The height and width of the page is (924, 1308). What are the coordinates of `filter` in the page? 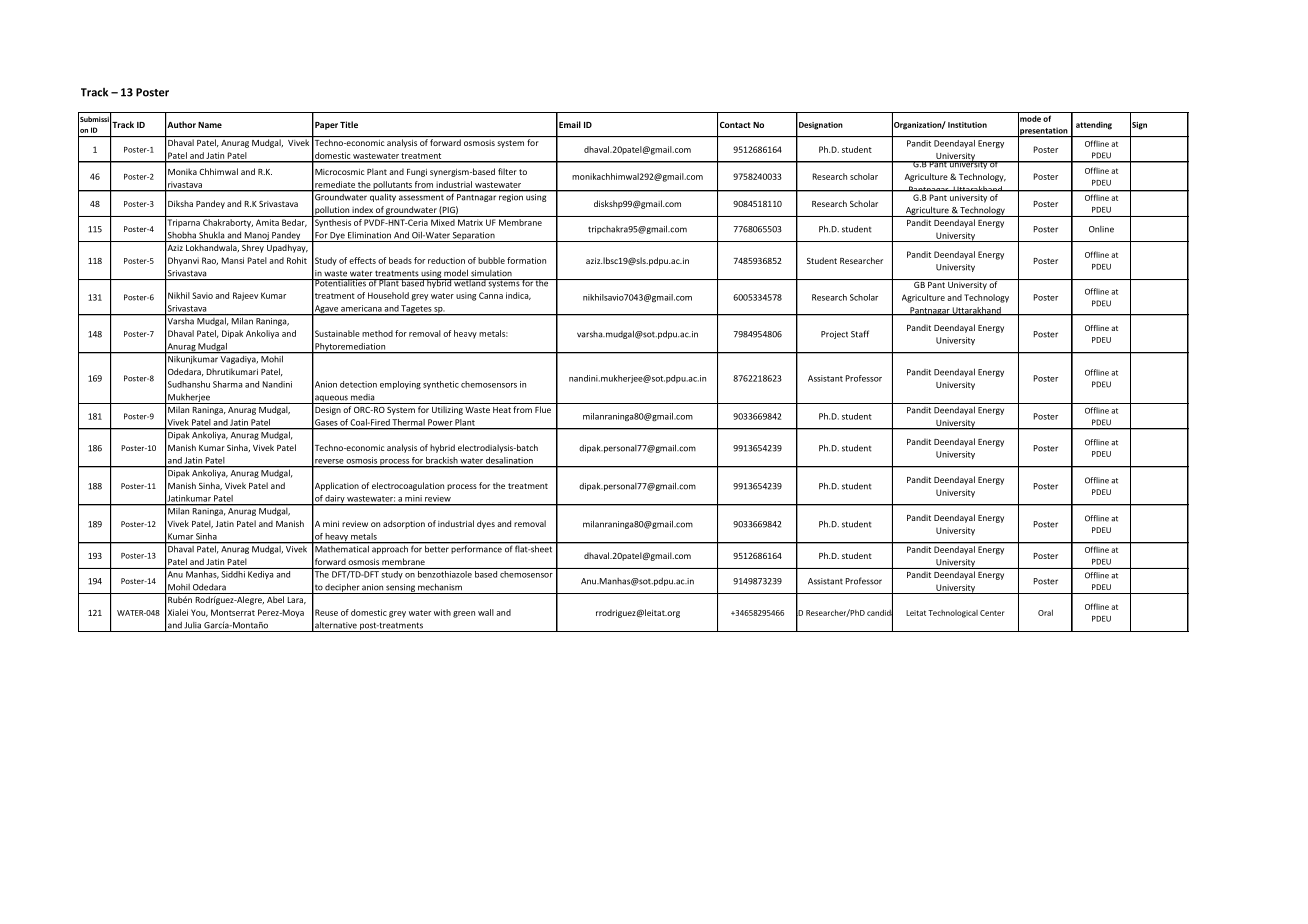 It's located at (507, 171).
